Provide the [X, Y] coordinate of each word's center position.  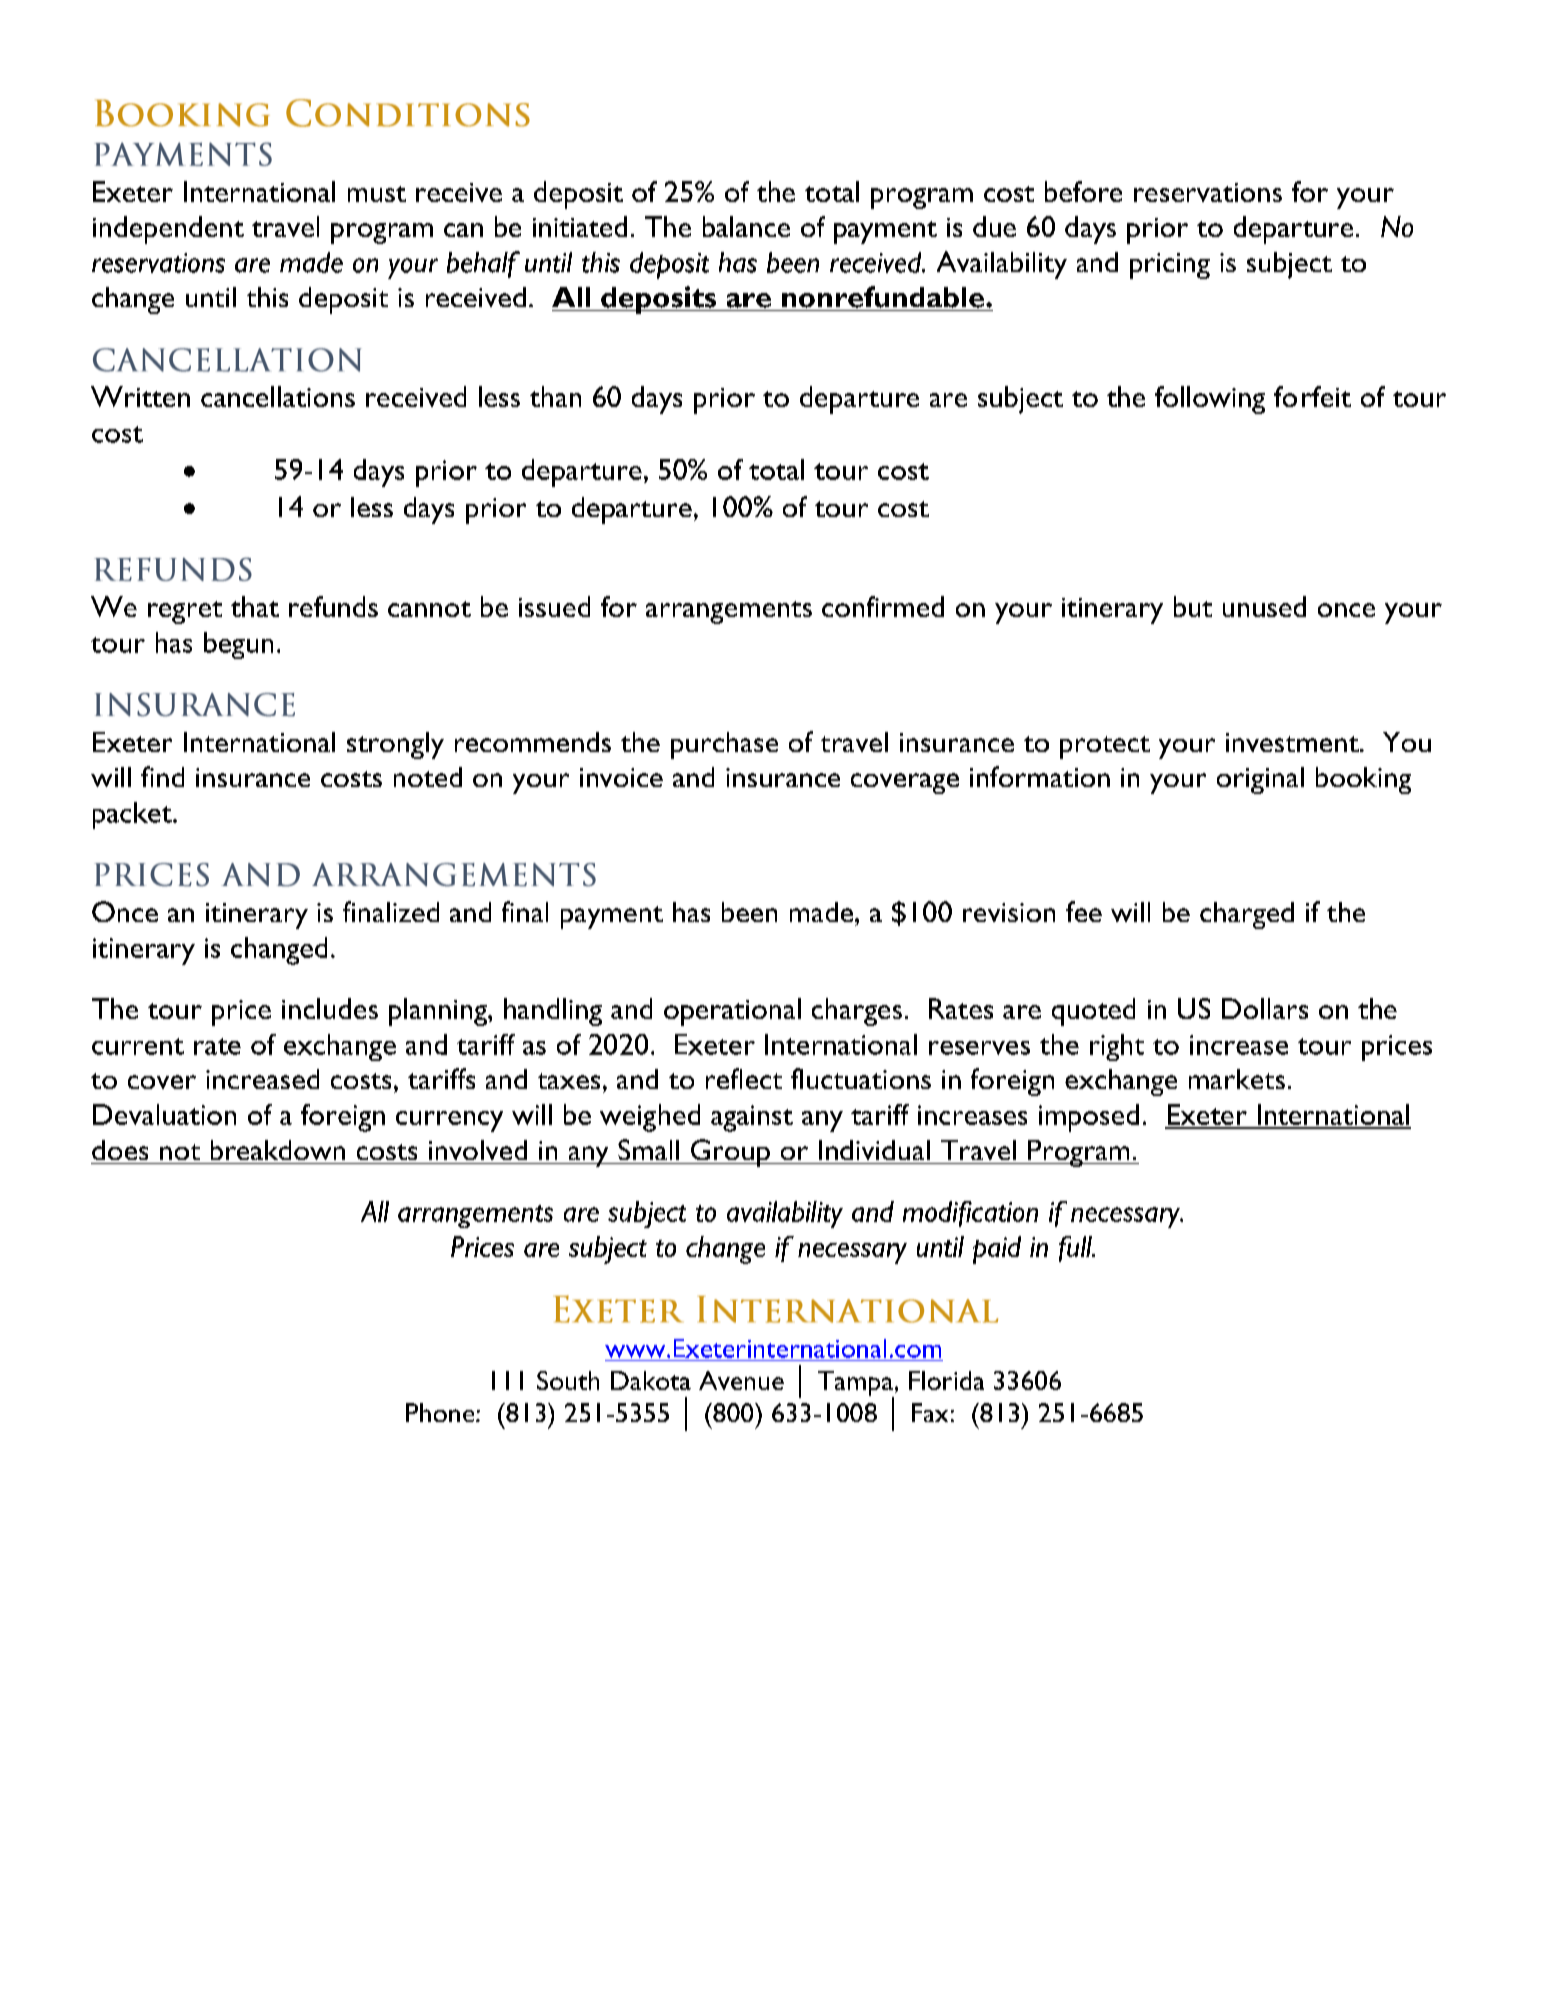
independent [168, 230]
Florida [946, 1380]
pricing [1170, 266]
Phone [441, 1412]
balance [746, 226]
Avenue [741, 1380]
